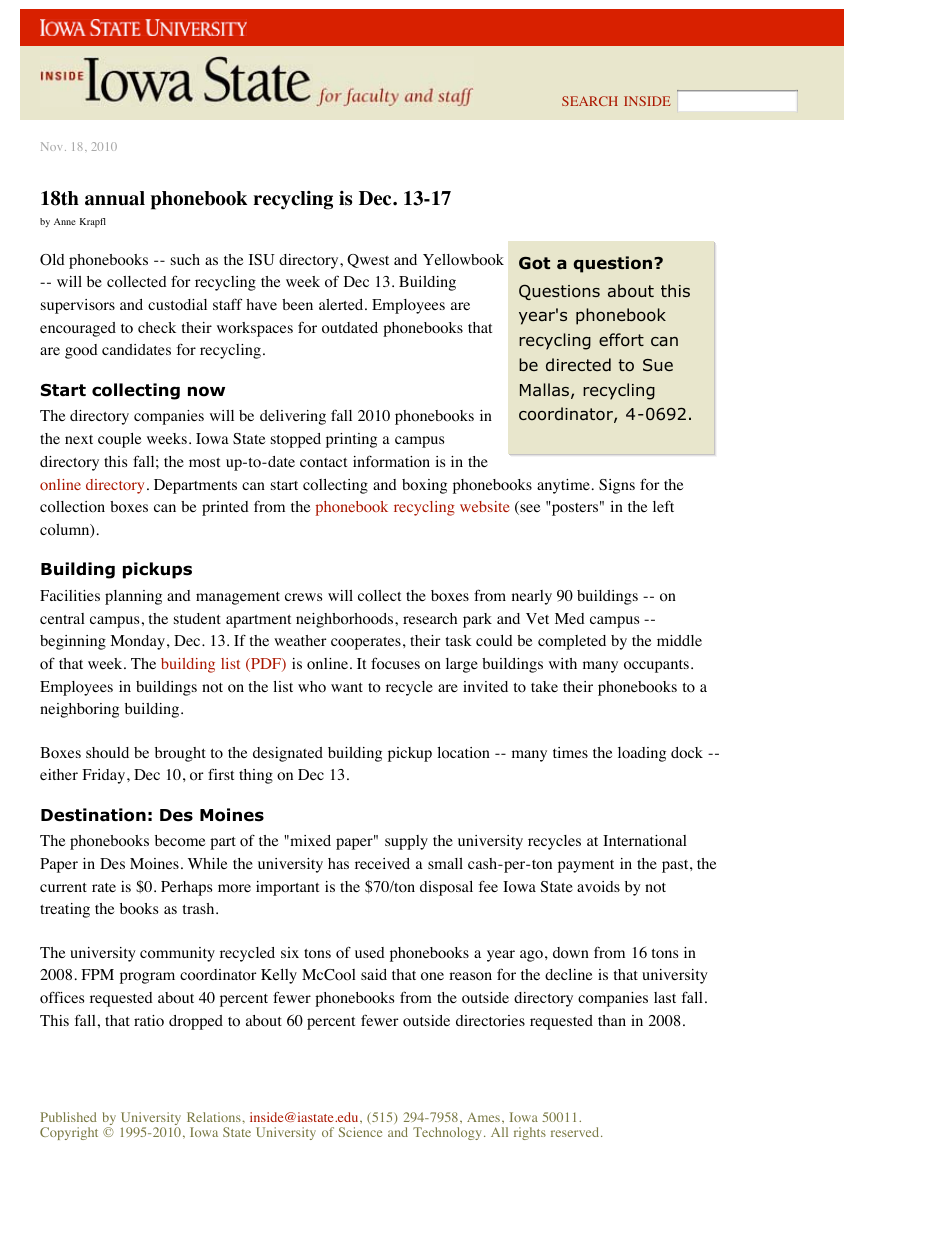 The height and width of the screenshot is (1233, 952). I want to click on supply, so click(406, 842).
